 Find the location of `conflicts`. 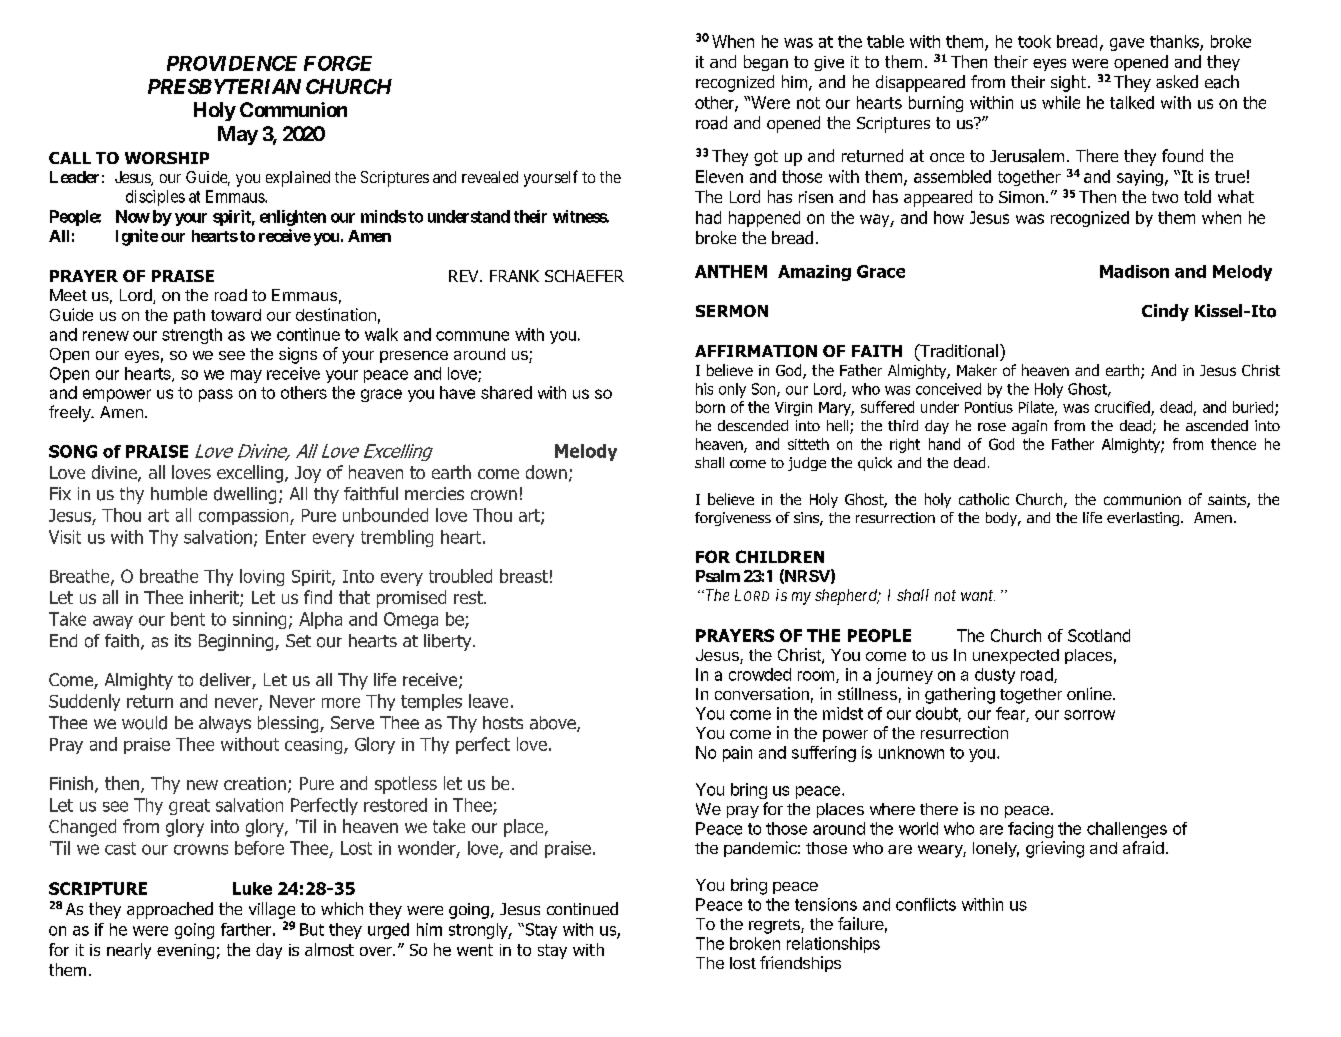

conflicts is located at coordinates (926, 904).
